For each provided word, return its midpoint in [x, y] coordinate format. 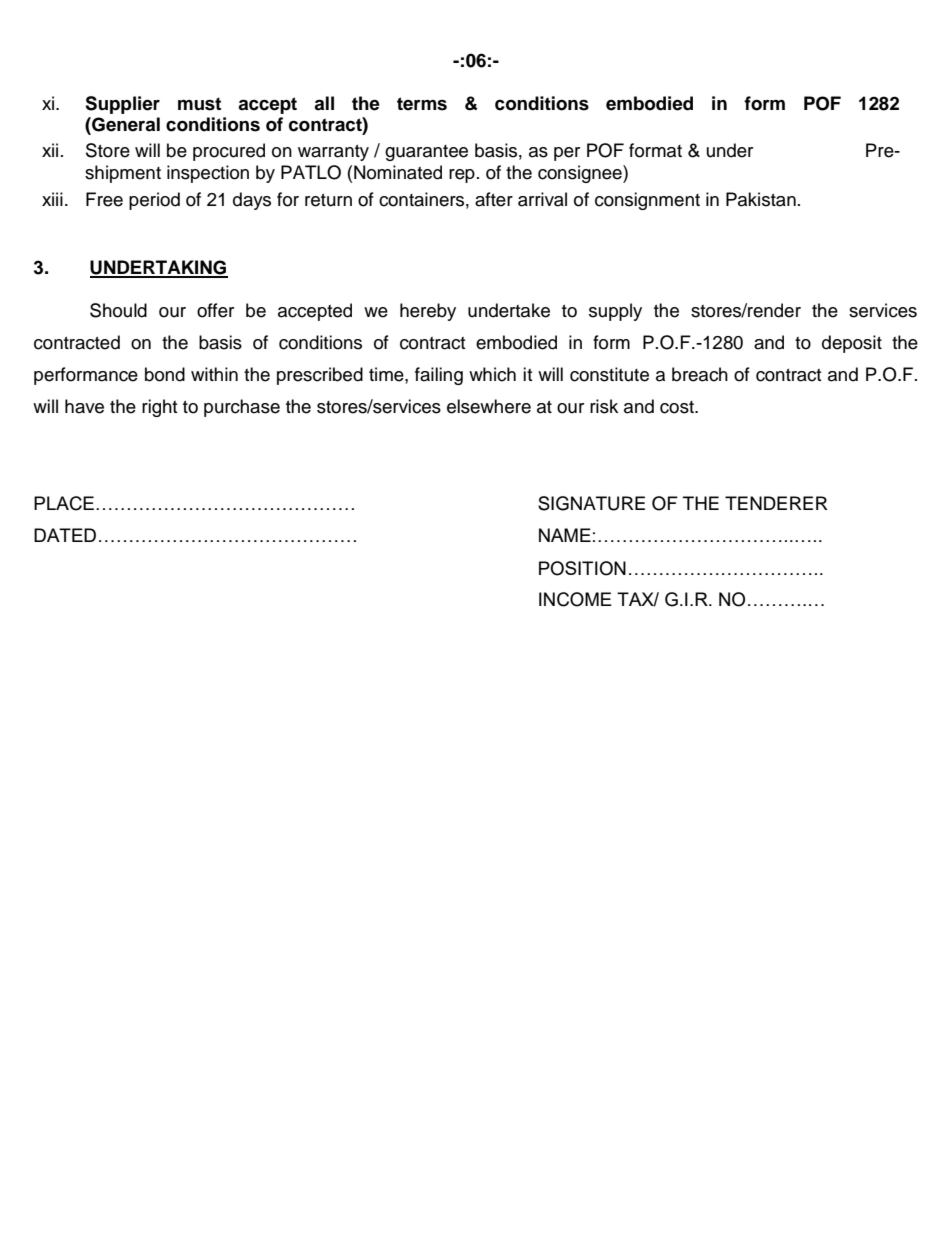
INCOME [575, 599]
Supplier [122, 105]
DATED [65, 535]
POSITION [582, 568]
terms [422, 104]
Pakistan [761, 199]
